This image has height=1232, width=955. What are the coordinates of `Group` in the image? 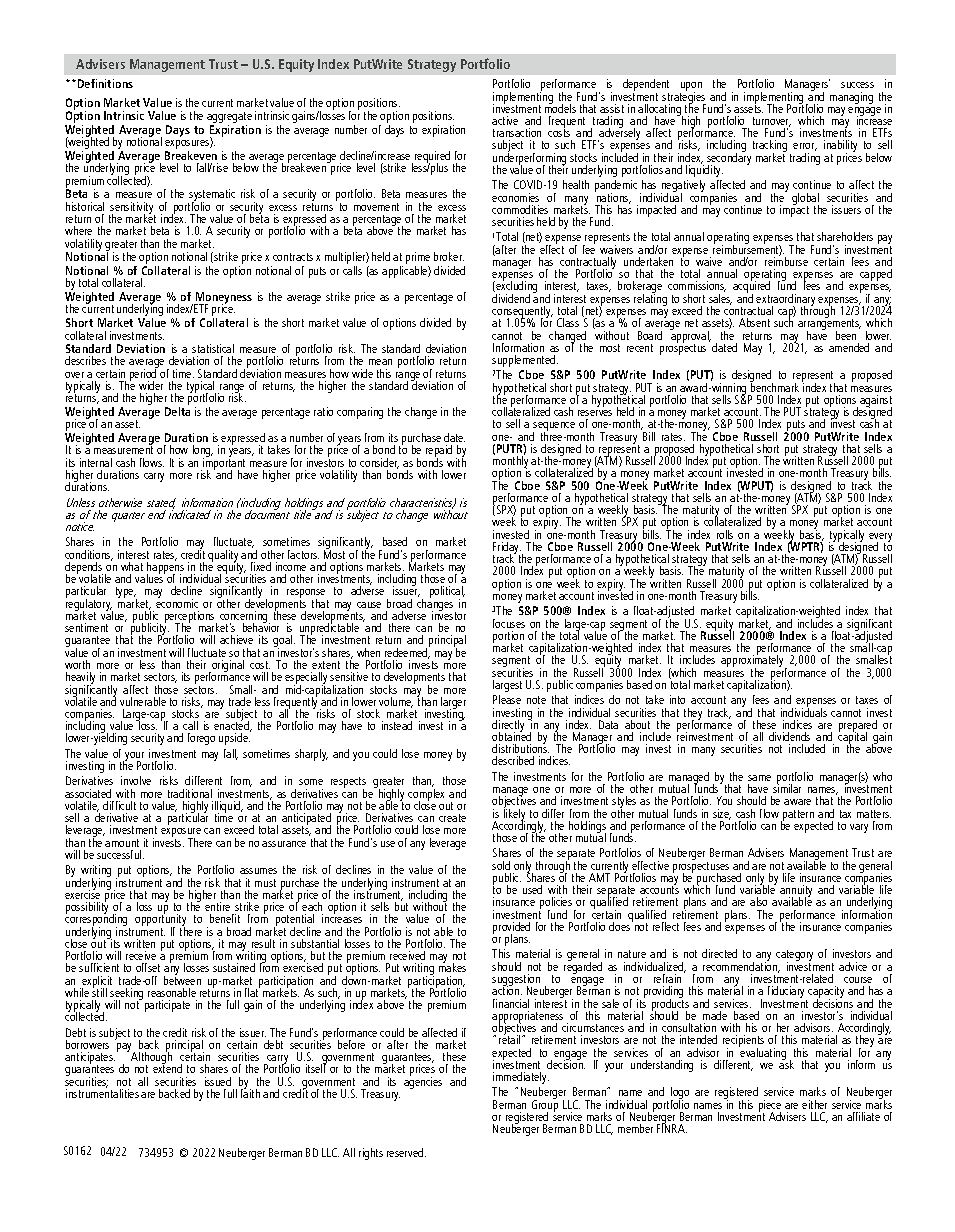 It's located at (545, 1106).
